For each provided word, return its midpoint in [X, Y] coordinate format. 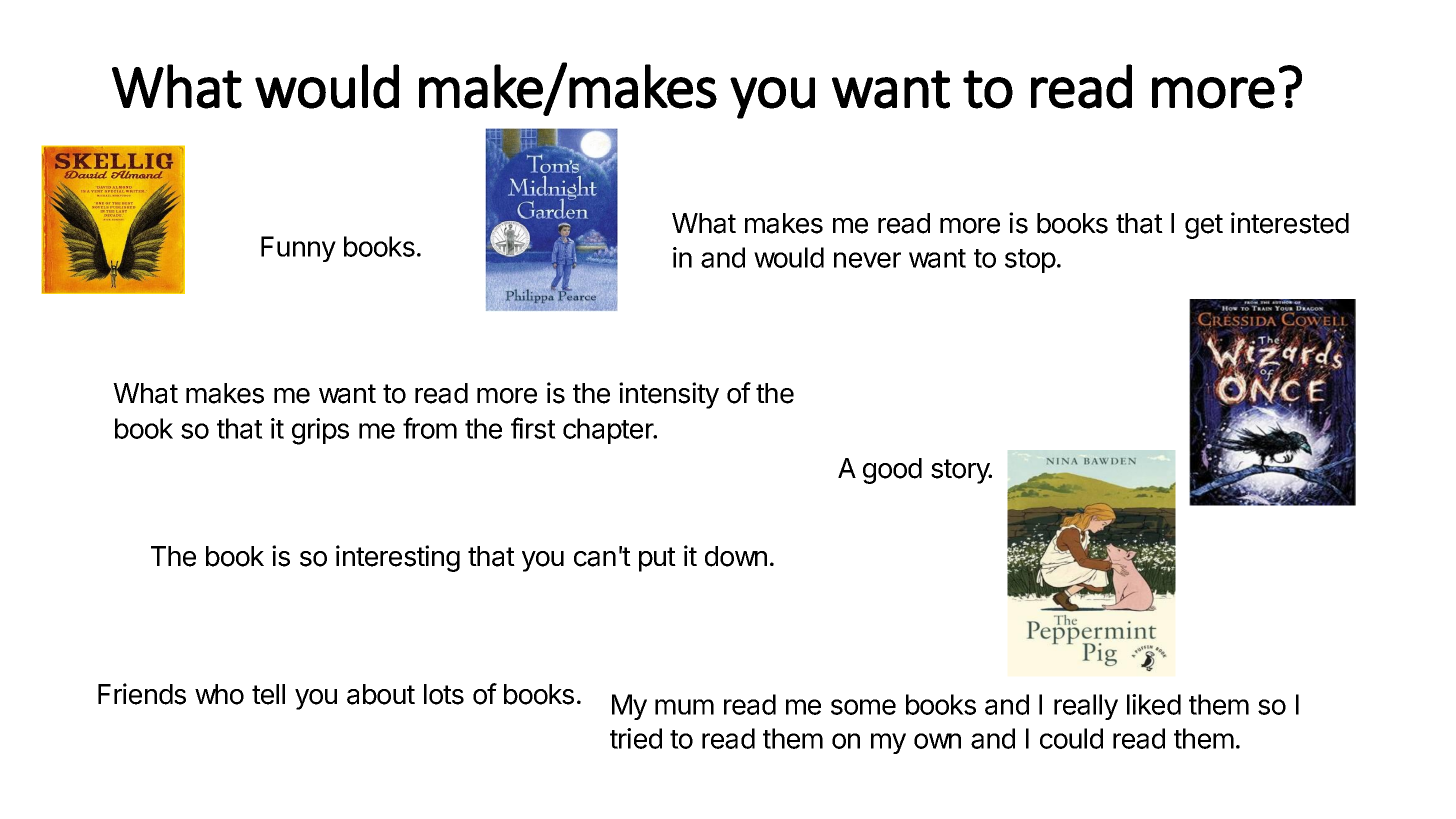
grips [320, 431]
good [892, 471]
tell [268, 694]
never [867, 260]
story [961, 471]
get [1204, 226]
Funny [298, 249]
